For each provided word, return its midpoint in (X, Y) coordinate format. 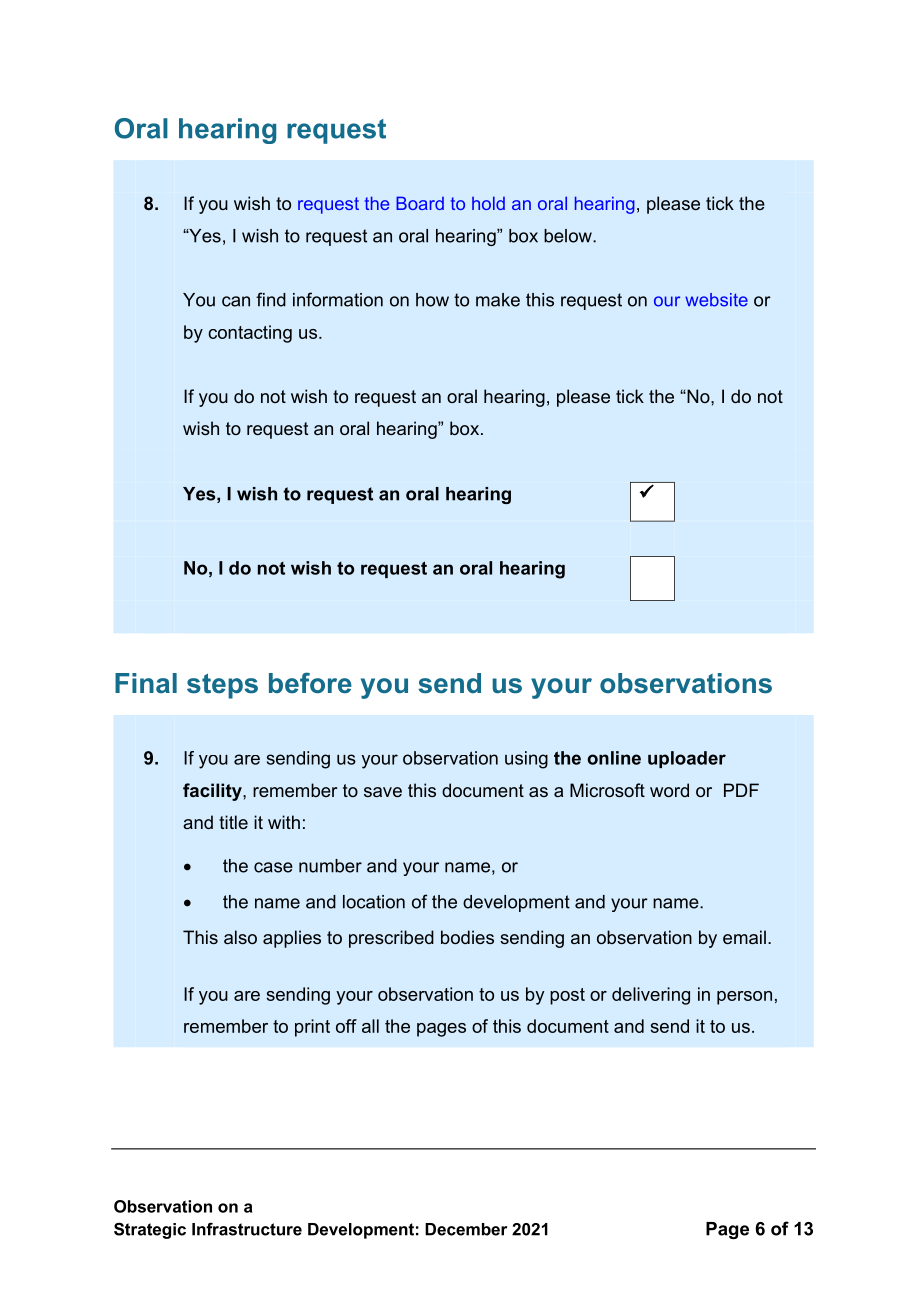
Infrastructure (247, 1229)
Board (420, 203)
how (432, 300)
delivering (651, 996)
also (240, 937)
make (498, 300)
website (716, 300)
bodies (467, 937)
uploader (687, 759)
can (236, 301)
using (526, 760)
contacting (250, 334)
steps (222, 686)
